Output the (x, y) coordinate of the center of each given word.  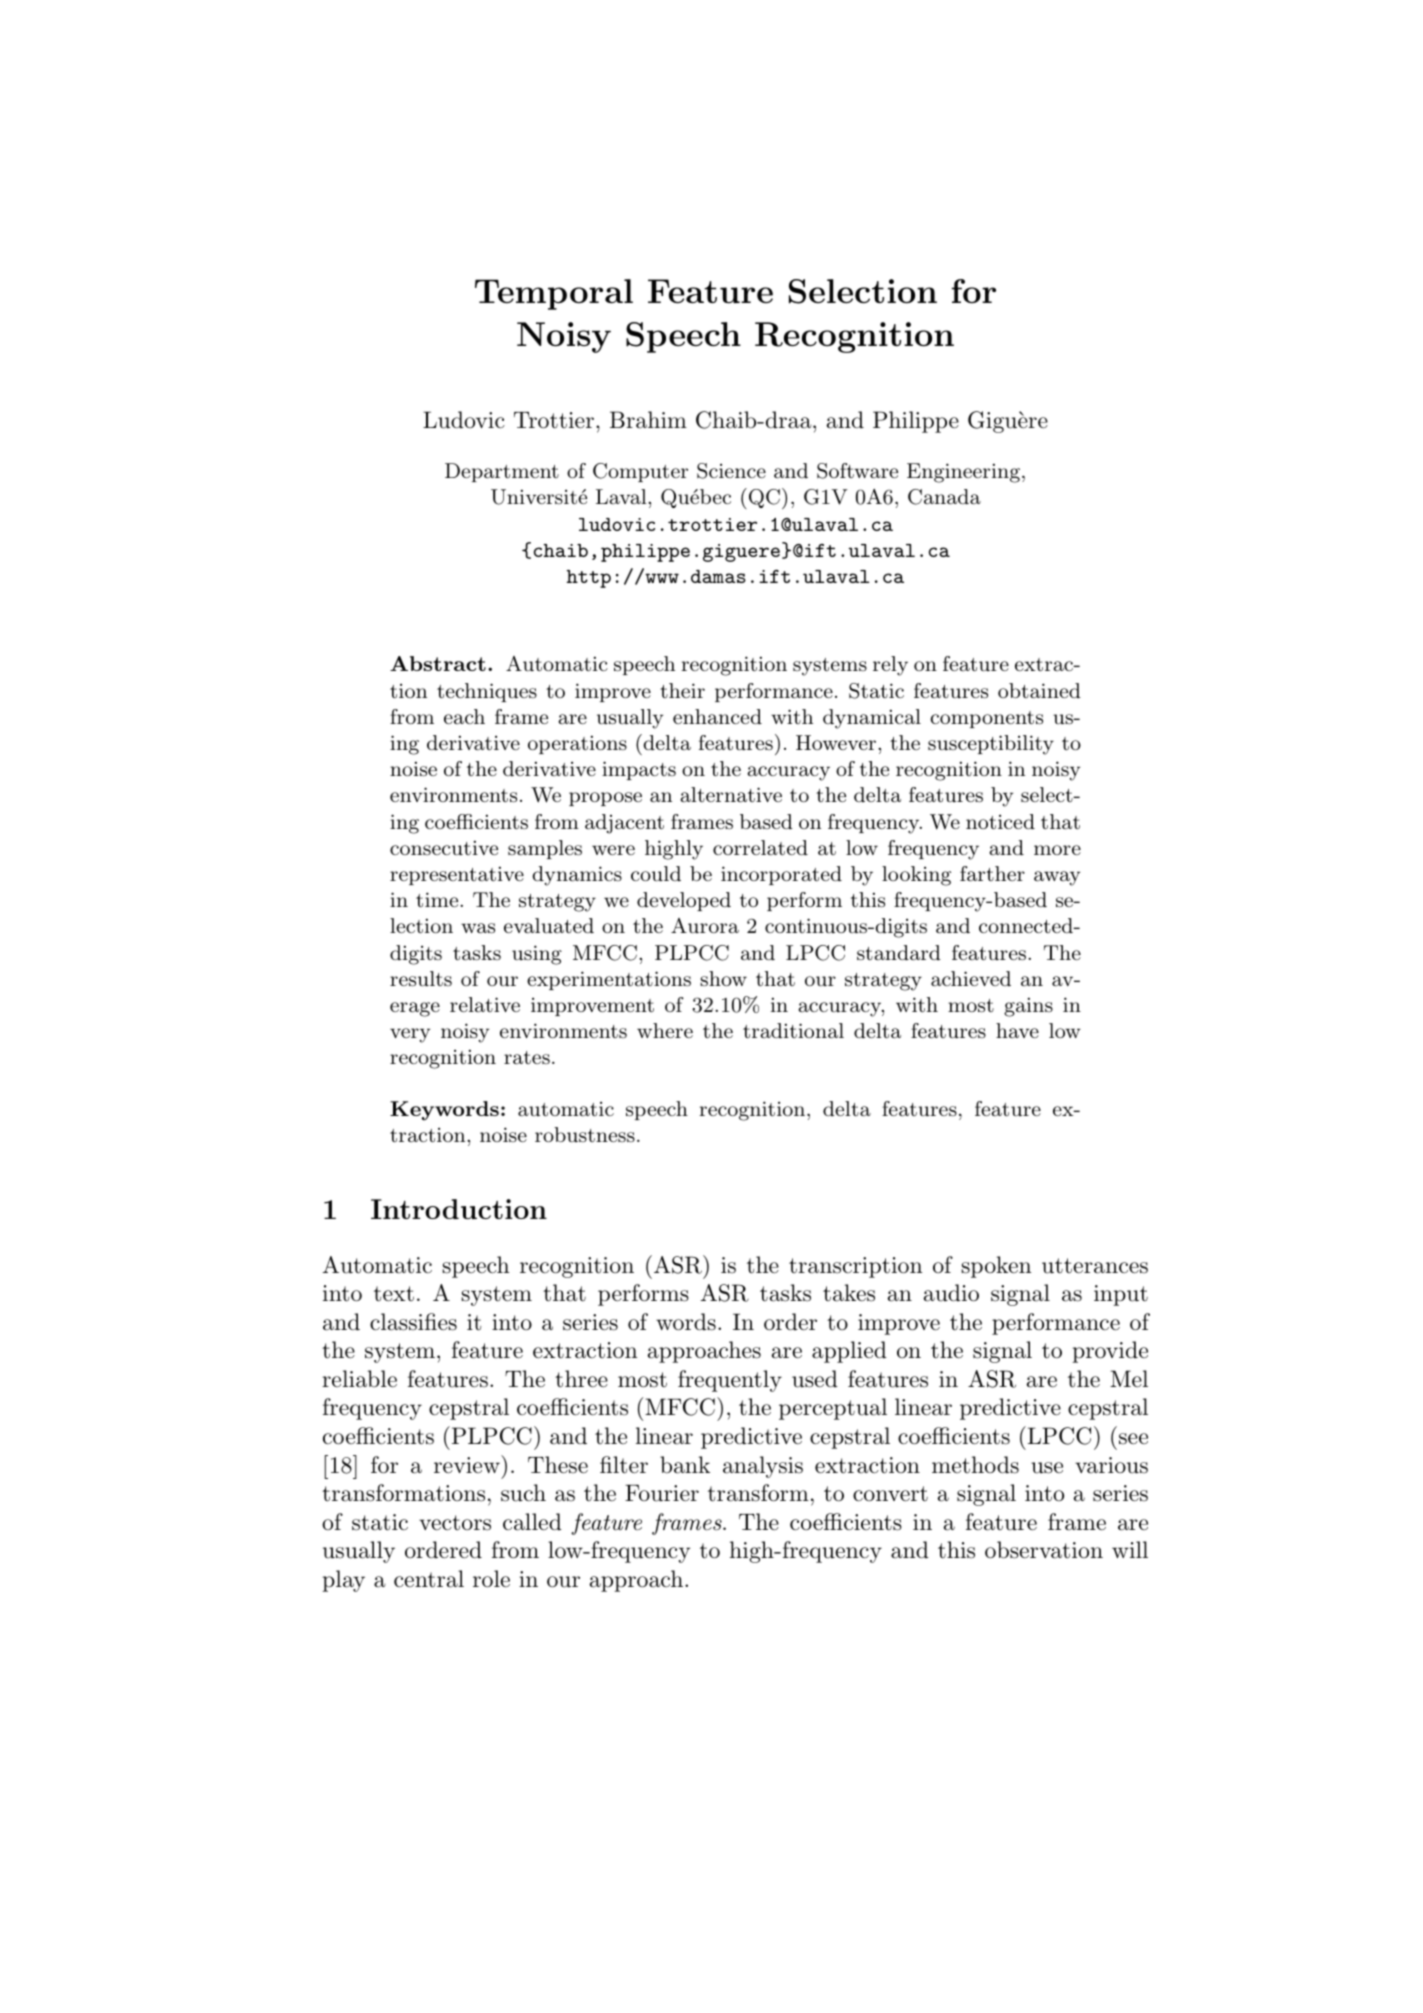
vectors (455, 1523)
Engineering (963, 473)
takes (849, 1293)
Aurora (705, 925)
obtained (1039, 690)
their (682, 690)
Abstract (438, 663)
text (394, 1294)
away (1057, 878)
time (438, 899)
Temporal (554, 294)
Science (731, 471)
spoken (996, 1267)
